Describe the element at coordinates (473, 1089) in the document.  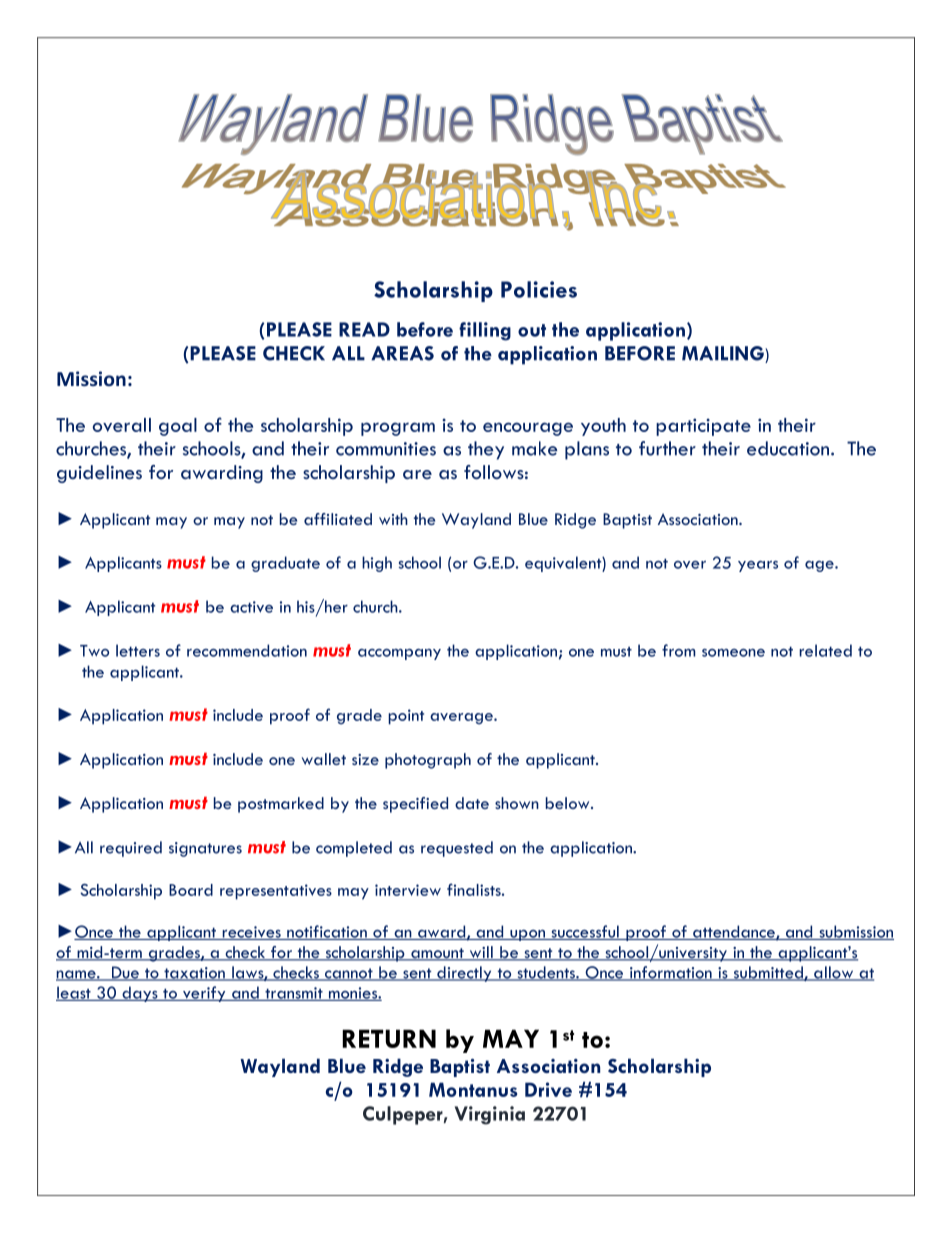
I see `Montanus` at that location.
